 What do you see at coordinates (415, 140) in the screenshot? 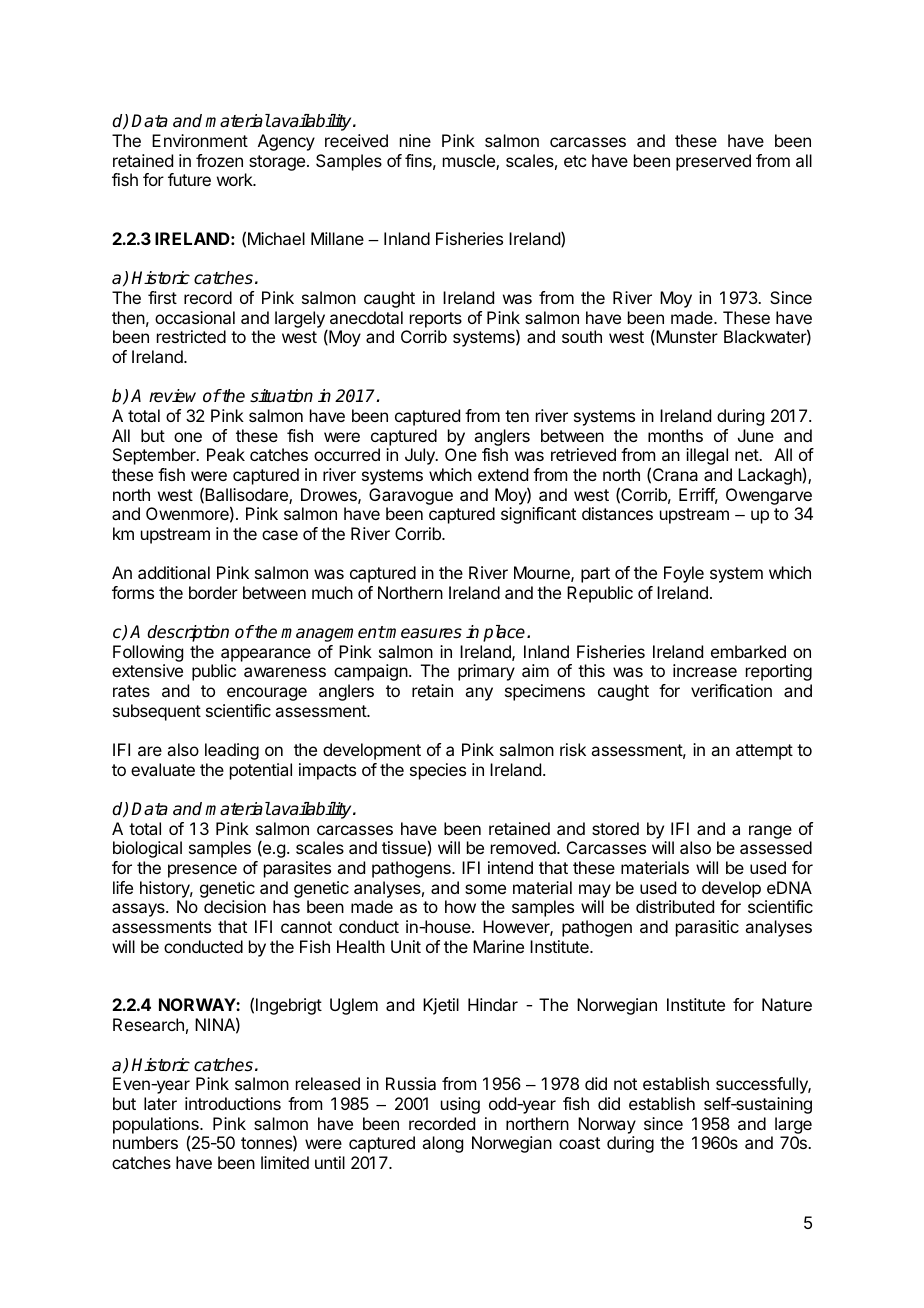
I see `nine` at bounding box center [415, 140].
